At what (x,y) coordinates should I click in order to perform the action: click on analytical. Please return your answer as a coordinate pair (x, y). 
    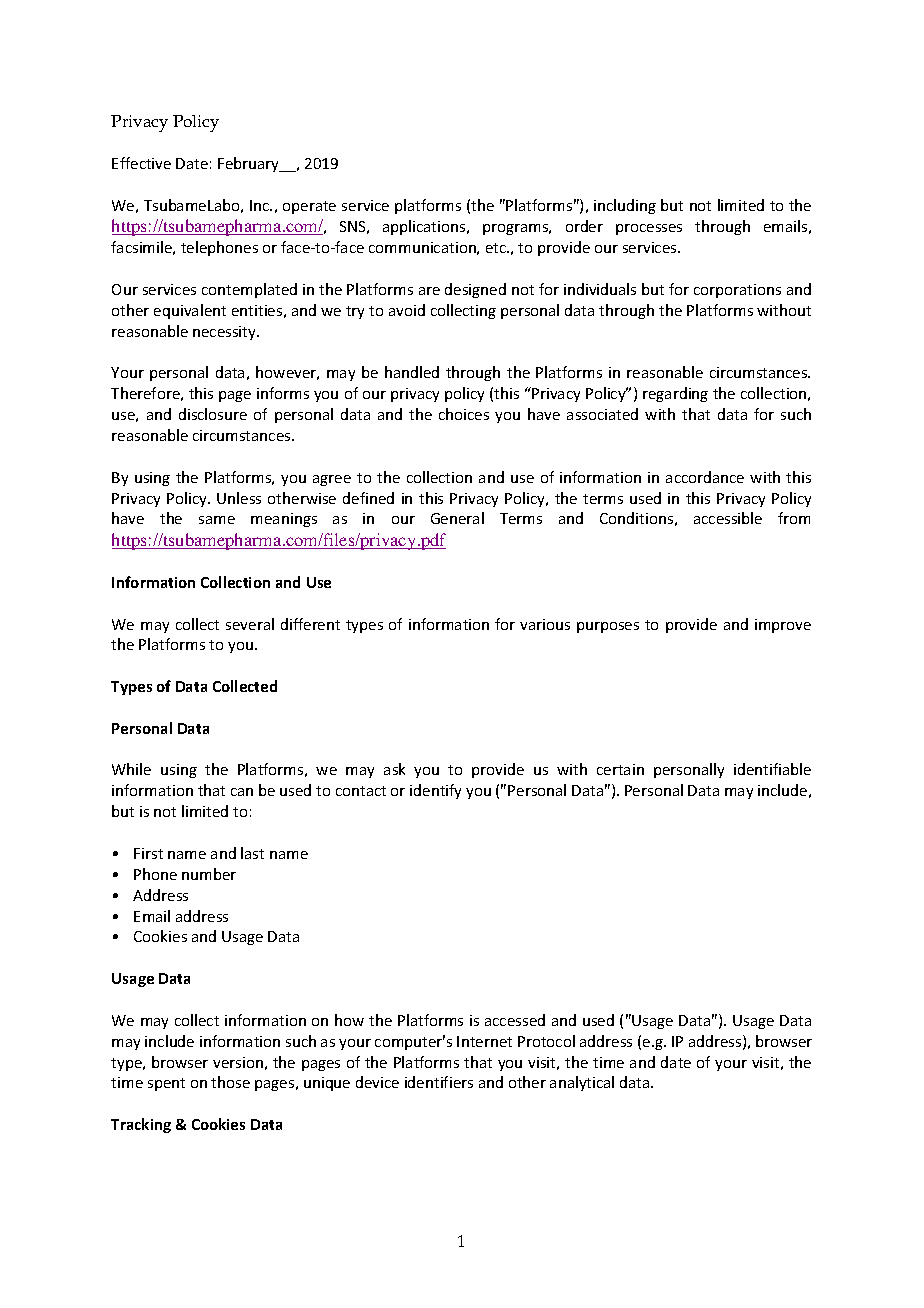
    Looking at the image, I should click on (582, 1083).
